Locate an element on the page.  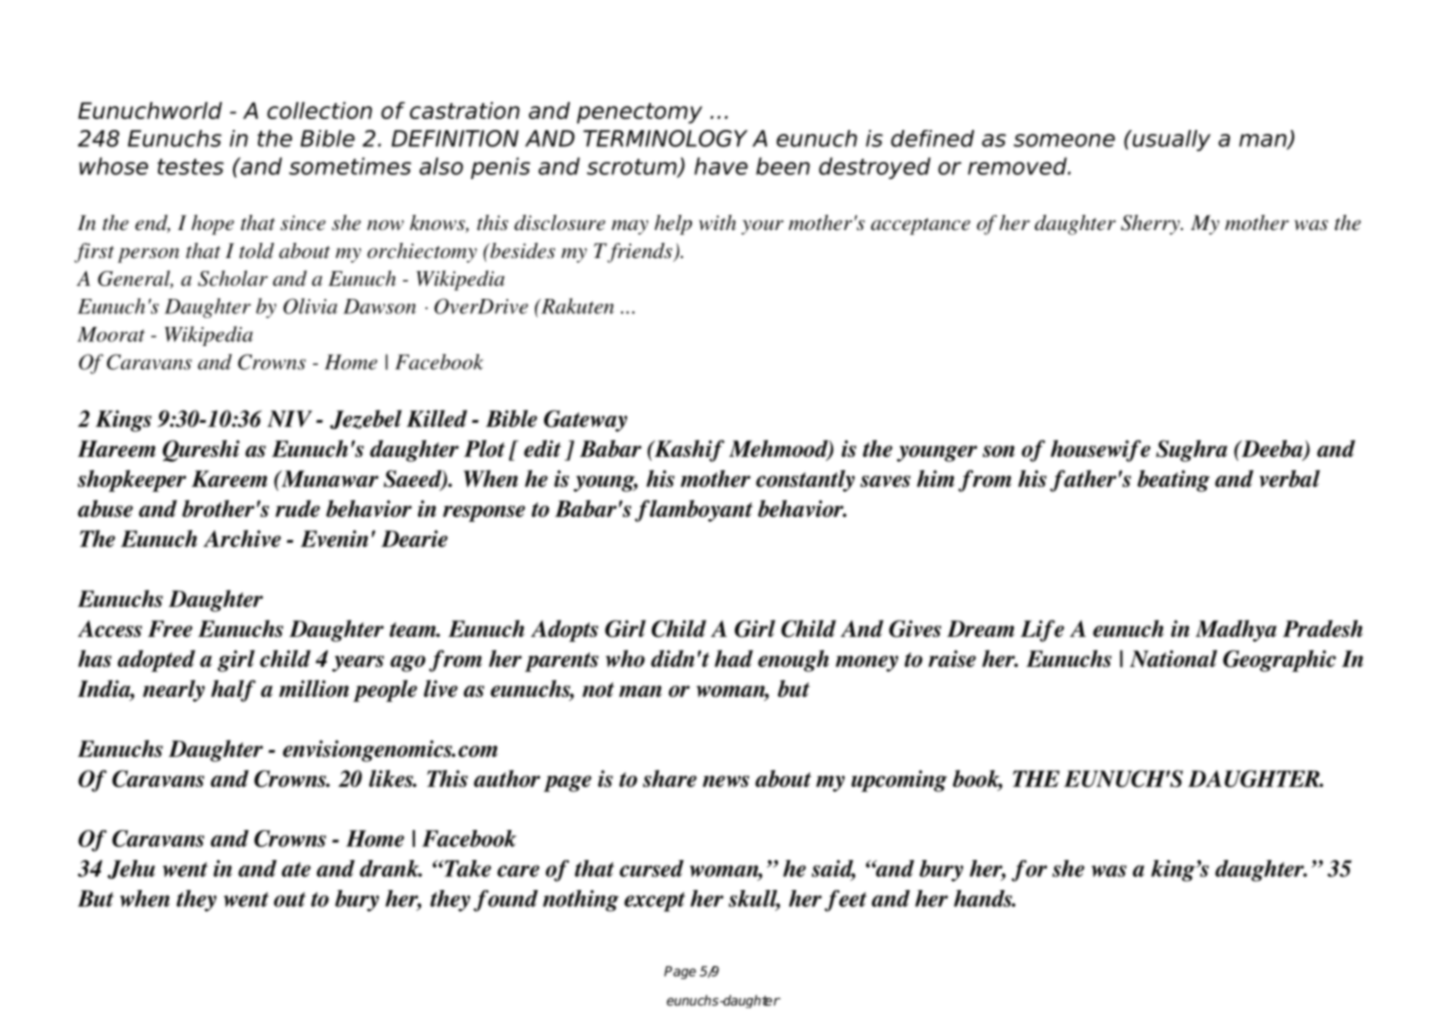
TERMINOLOGY is located at coordinates (665, 138).
